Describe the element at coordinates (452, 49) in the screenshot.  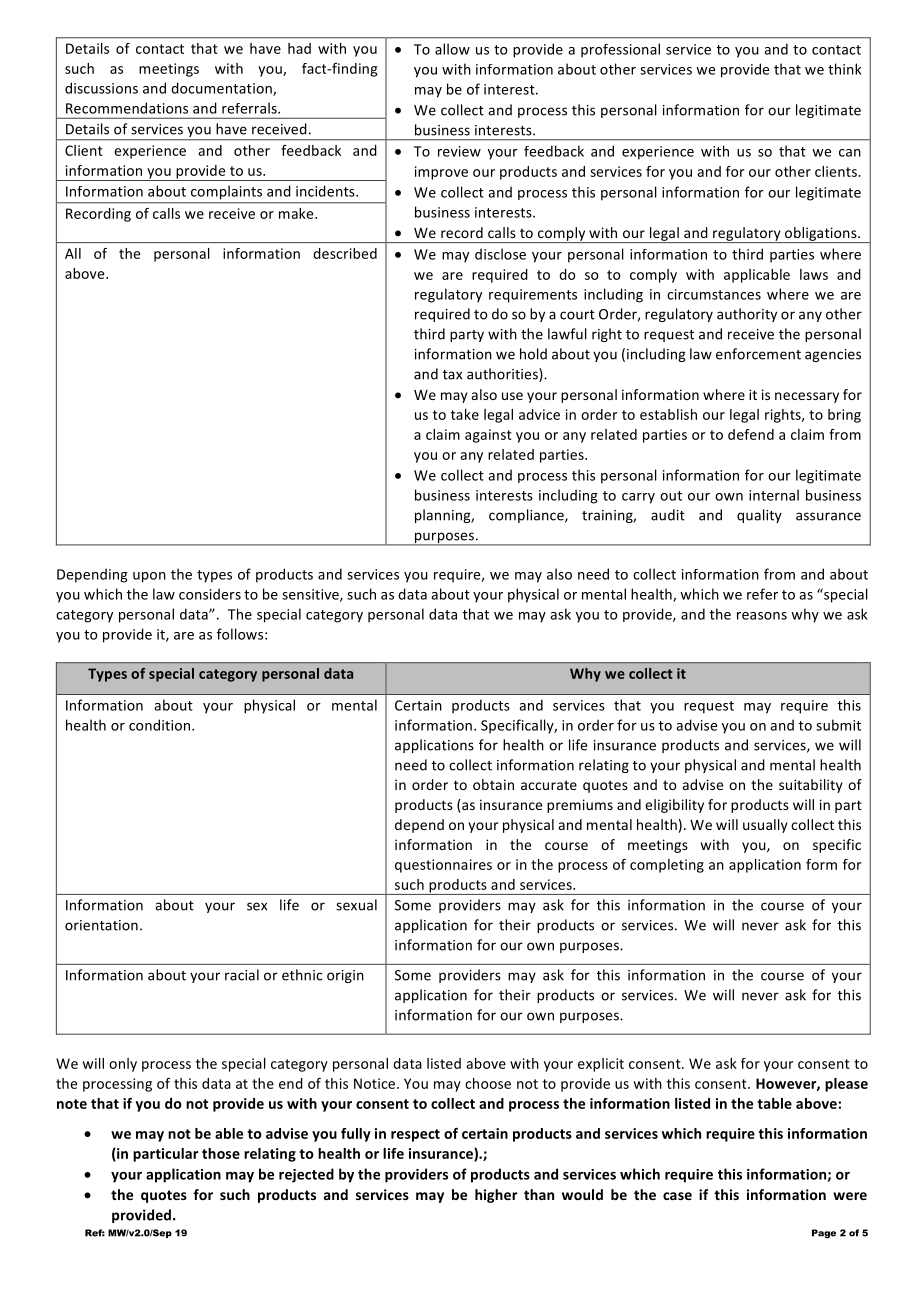
I see `allow` at that location.
